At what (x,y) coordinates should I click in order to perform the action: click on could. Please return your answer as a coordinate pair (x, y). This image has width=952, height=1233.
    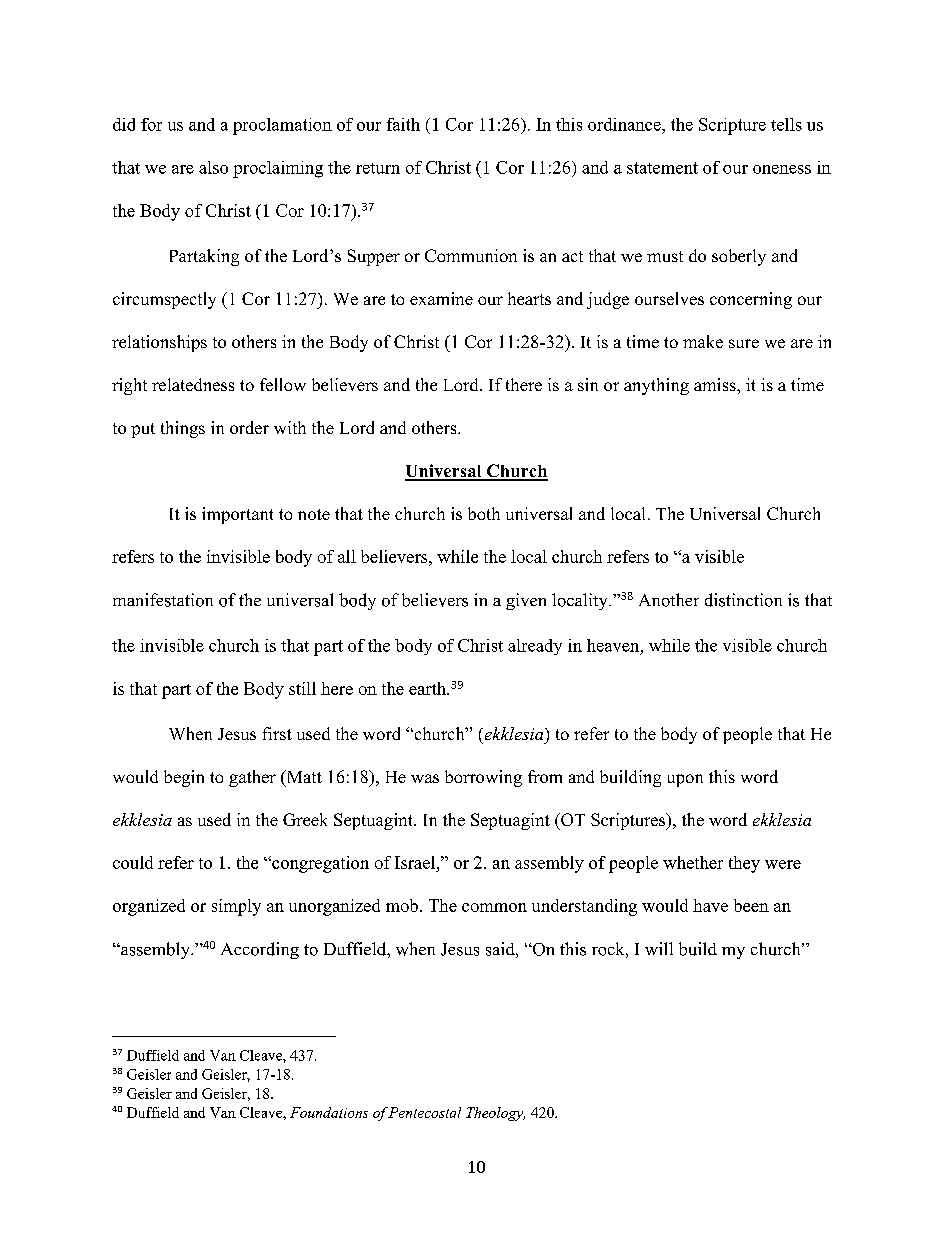
    Looking at the image, I should click on (133, 862).
